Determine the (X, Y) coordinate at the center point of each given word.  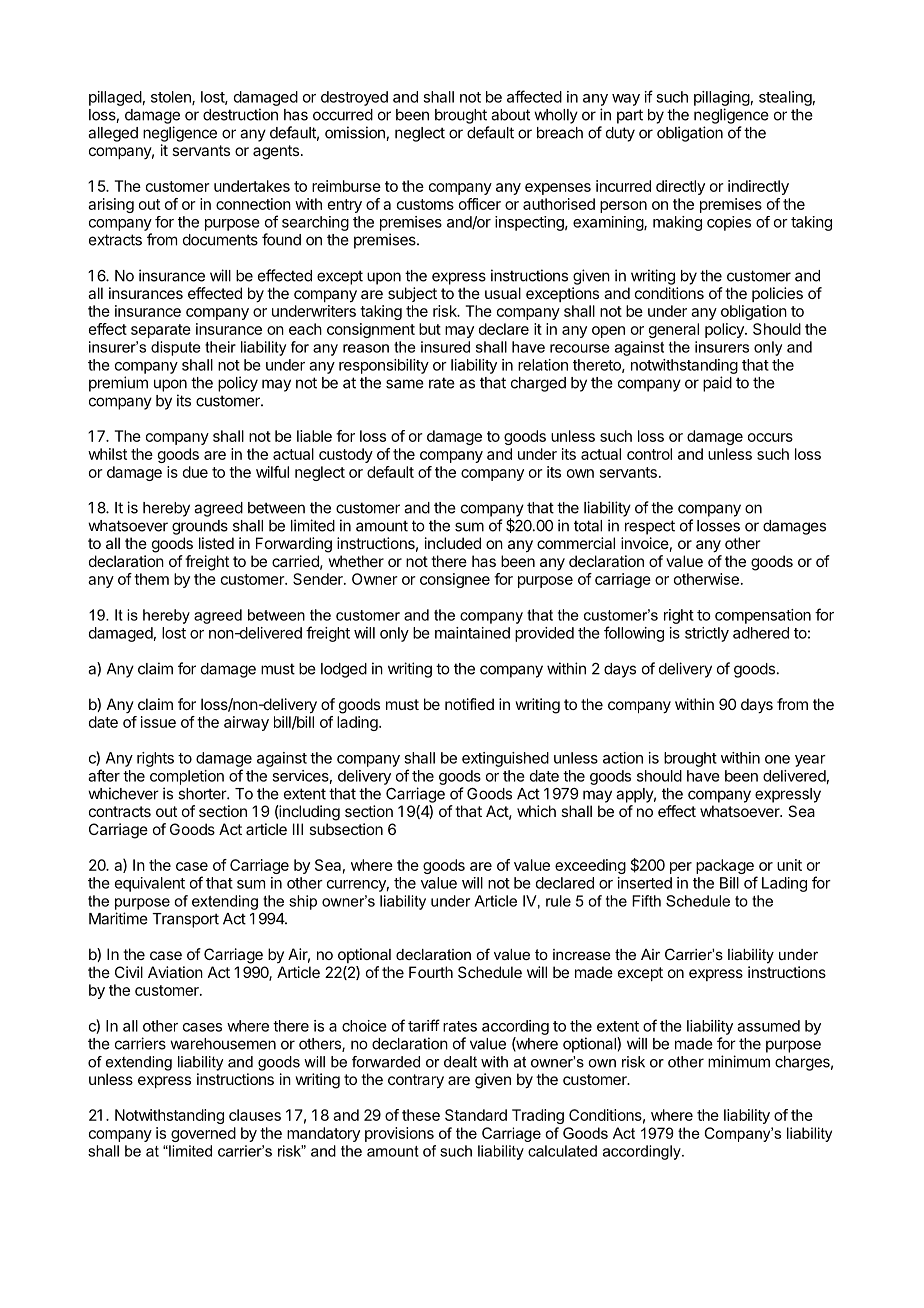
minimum (739, 1061)
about (510, 115)
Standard (476, 1115)
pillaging (722, 98)
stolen (172, 98)
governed (203, 1134)
